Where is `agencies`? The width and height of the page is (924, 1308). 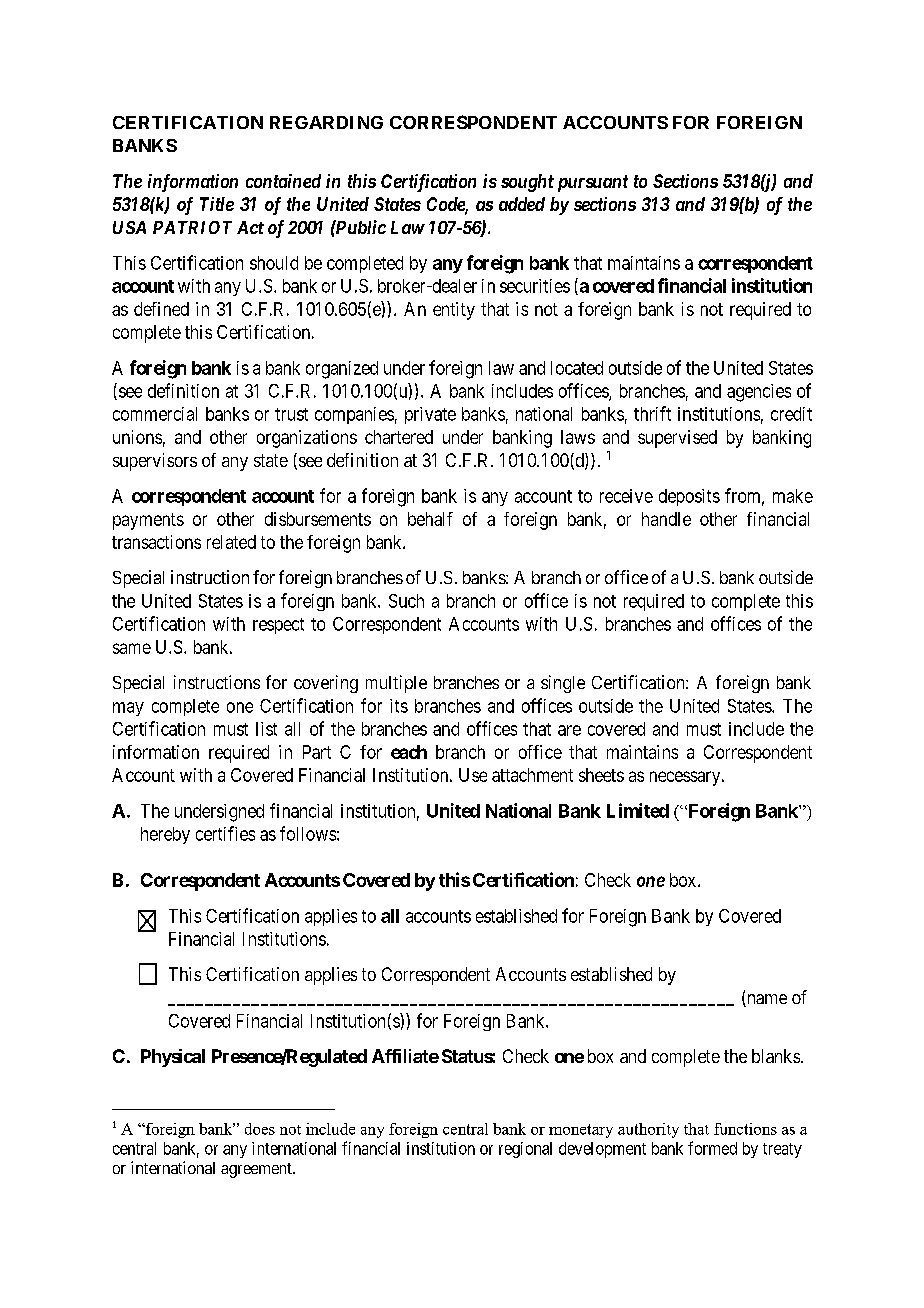
agencies is located at coordinates (759, 393).
